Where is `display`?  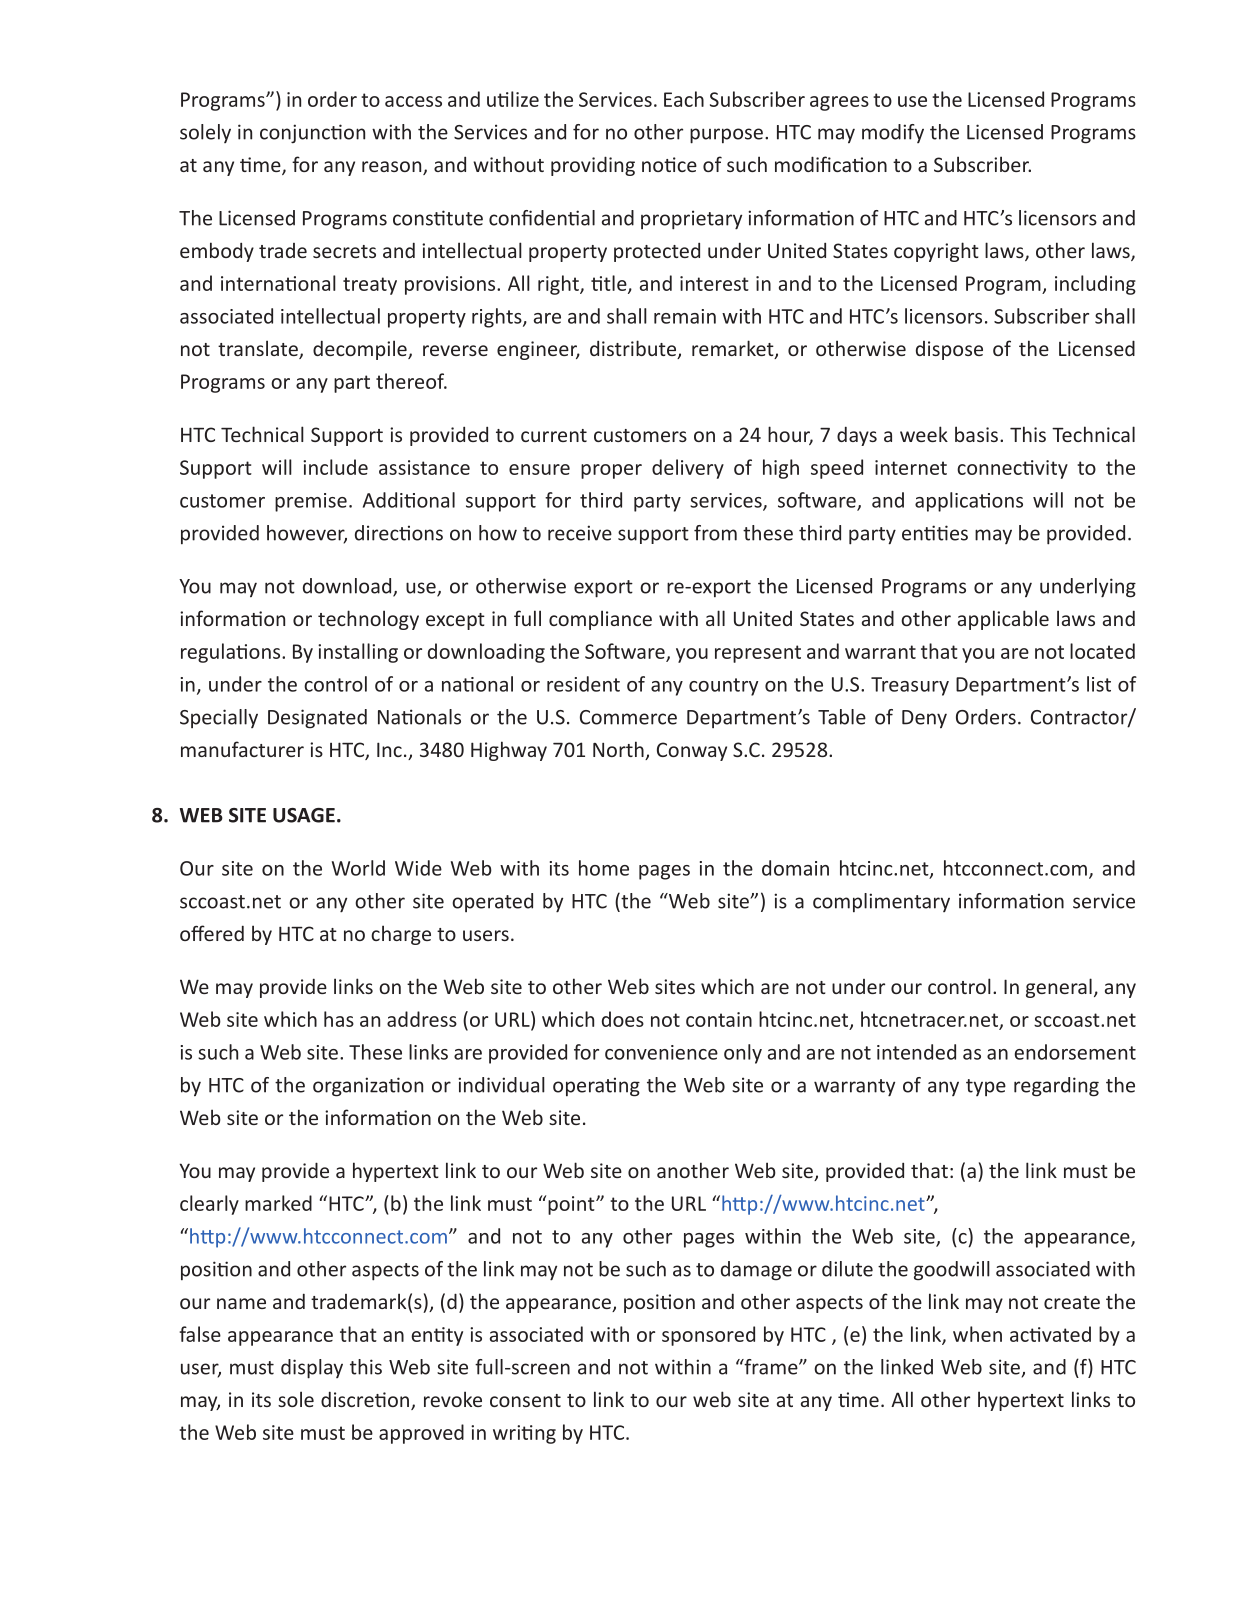
display is located at coordinates (312, 1369).
